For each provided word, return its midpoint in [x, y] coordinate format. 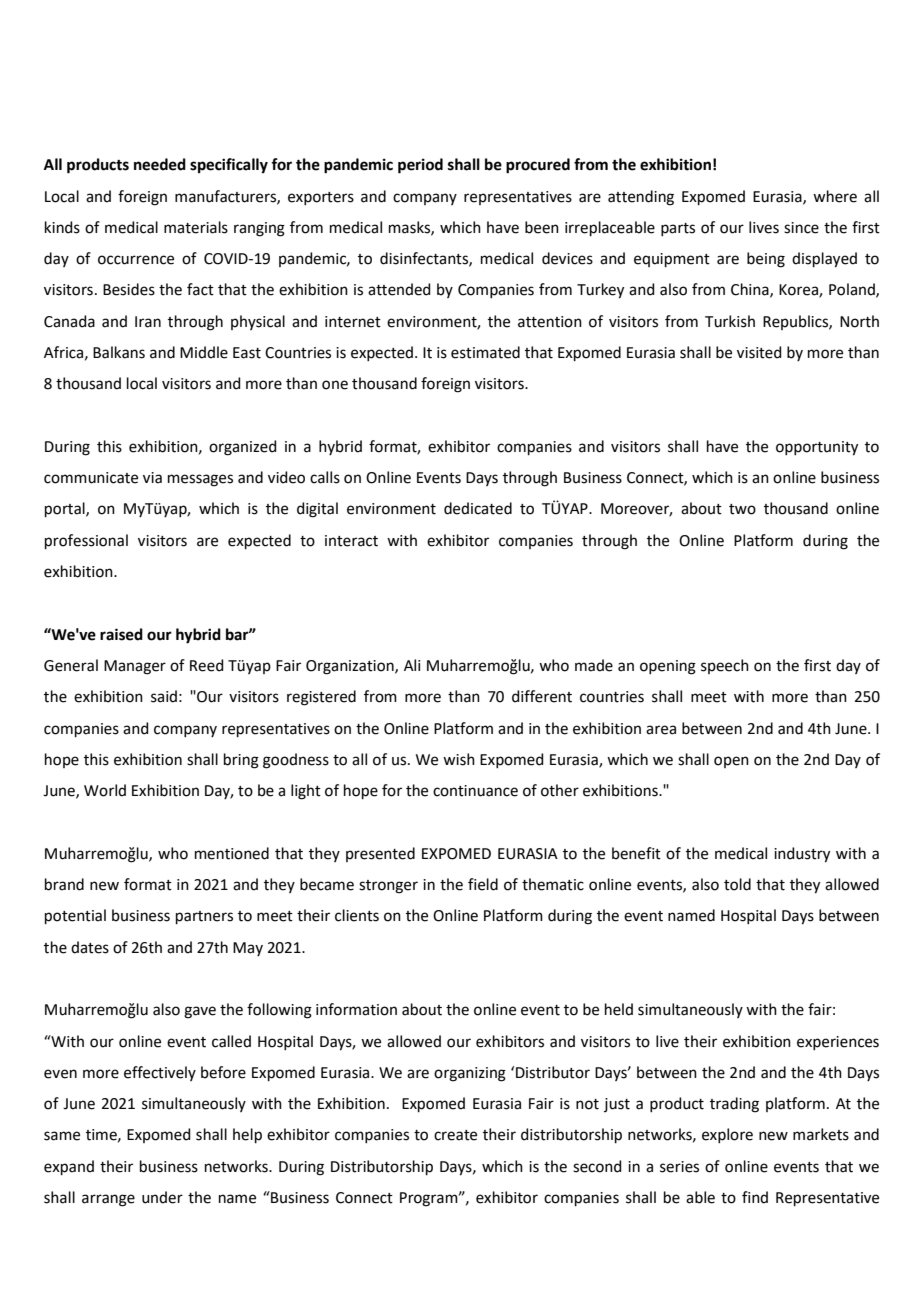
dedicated [478, 508]
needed [160, 164]
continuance [475, 791]
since [801, 228]
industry [802, 855]
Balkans [119, 352]
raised [121, 634]
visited [759, 352]
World [105, 790]
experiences [838, 1043]
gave [200, 1012]
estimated [485, 352]
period [420, 166]
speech [725, 666]
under [162, 1197]
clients [357, 915]
